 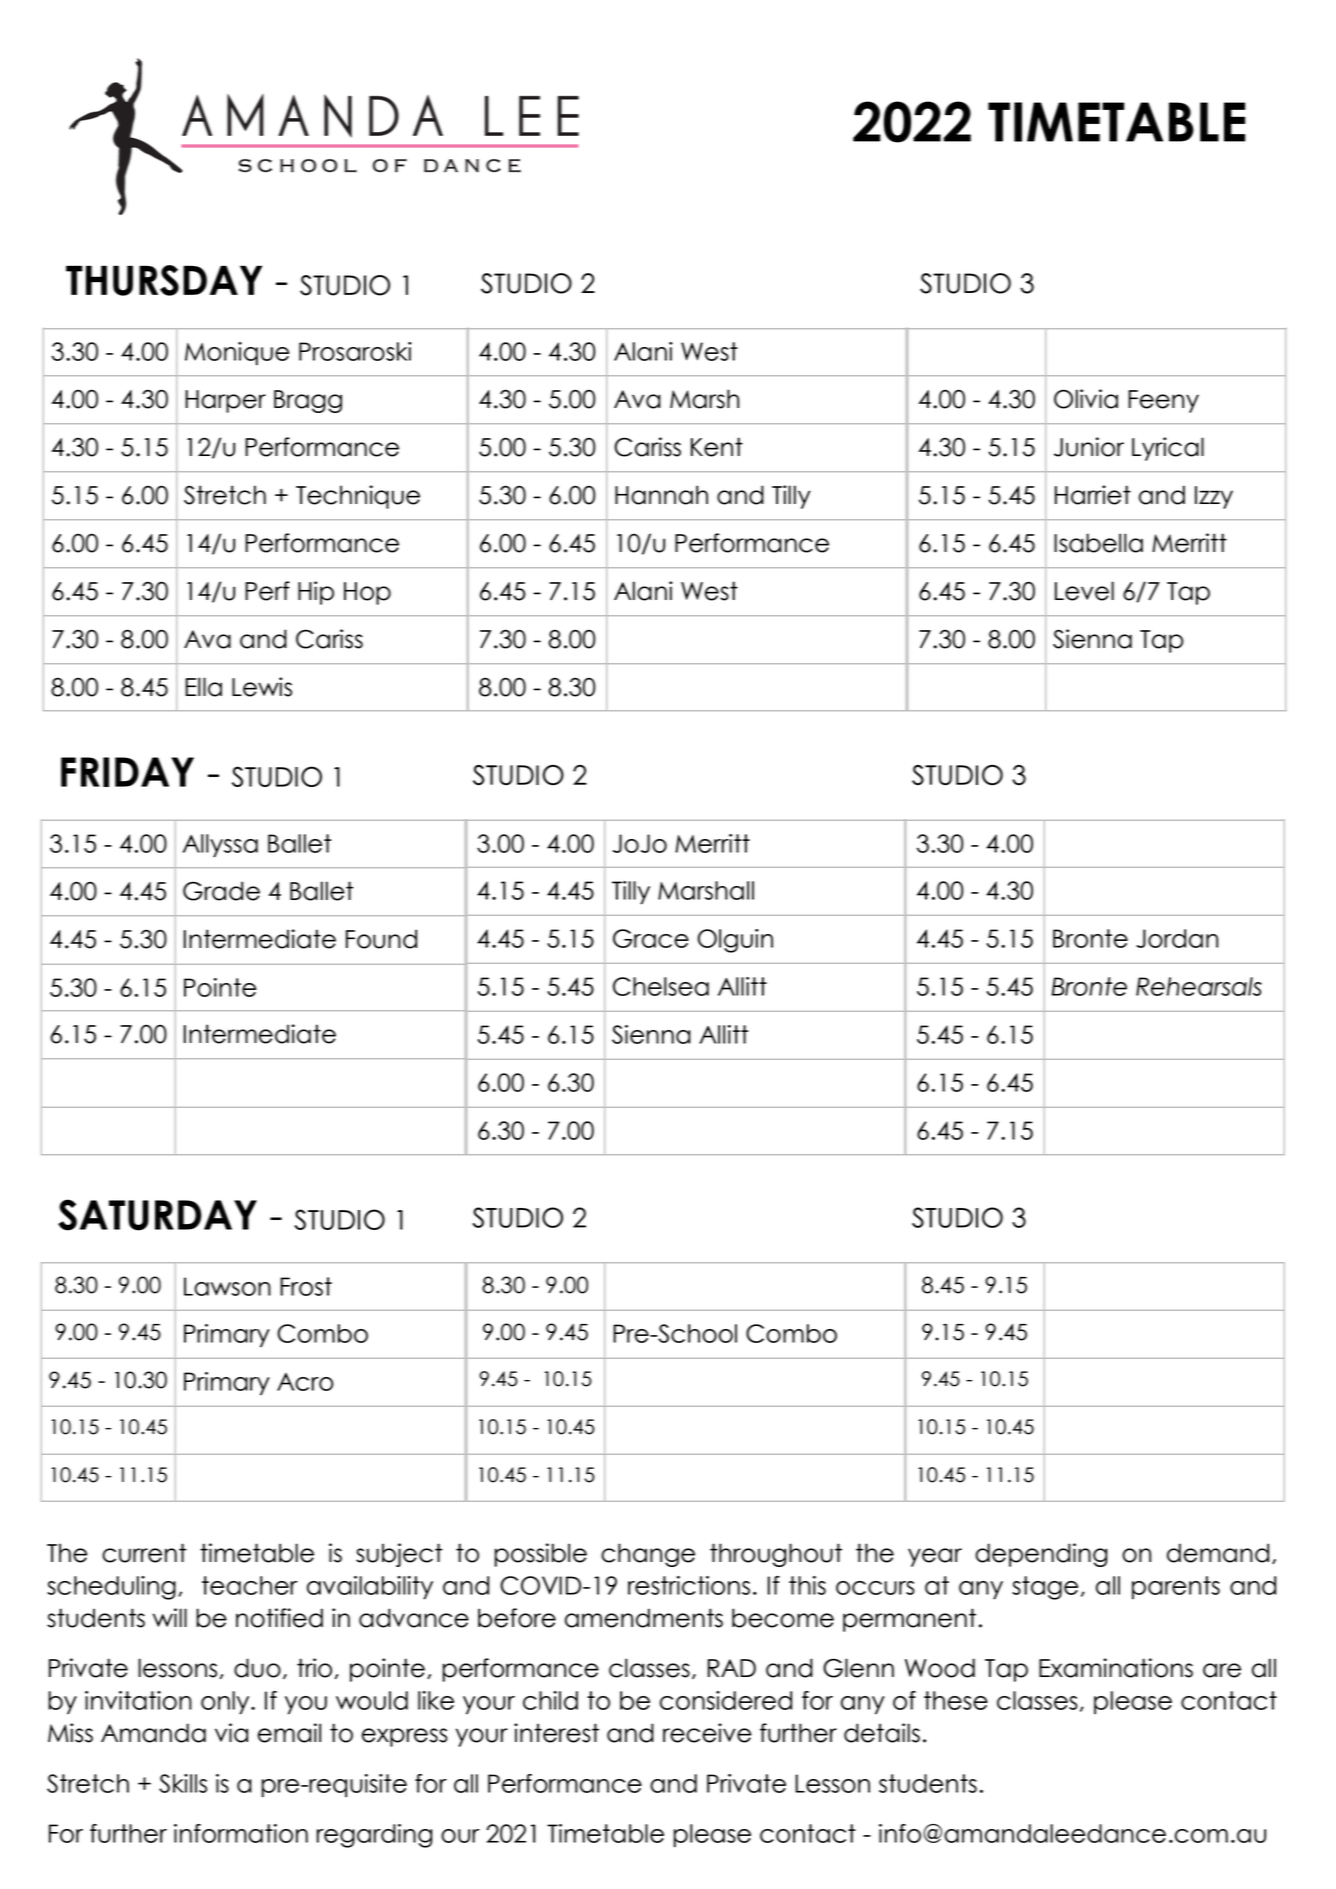 I want to click on Monique, so click(x=237, y=354).
